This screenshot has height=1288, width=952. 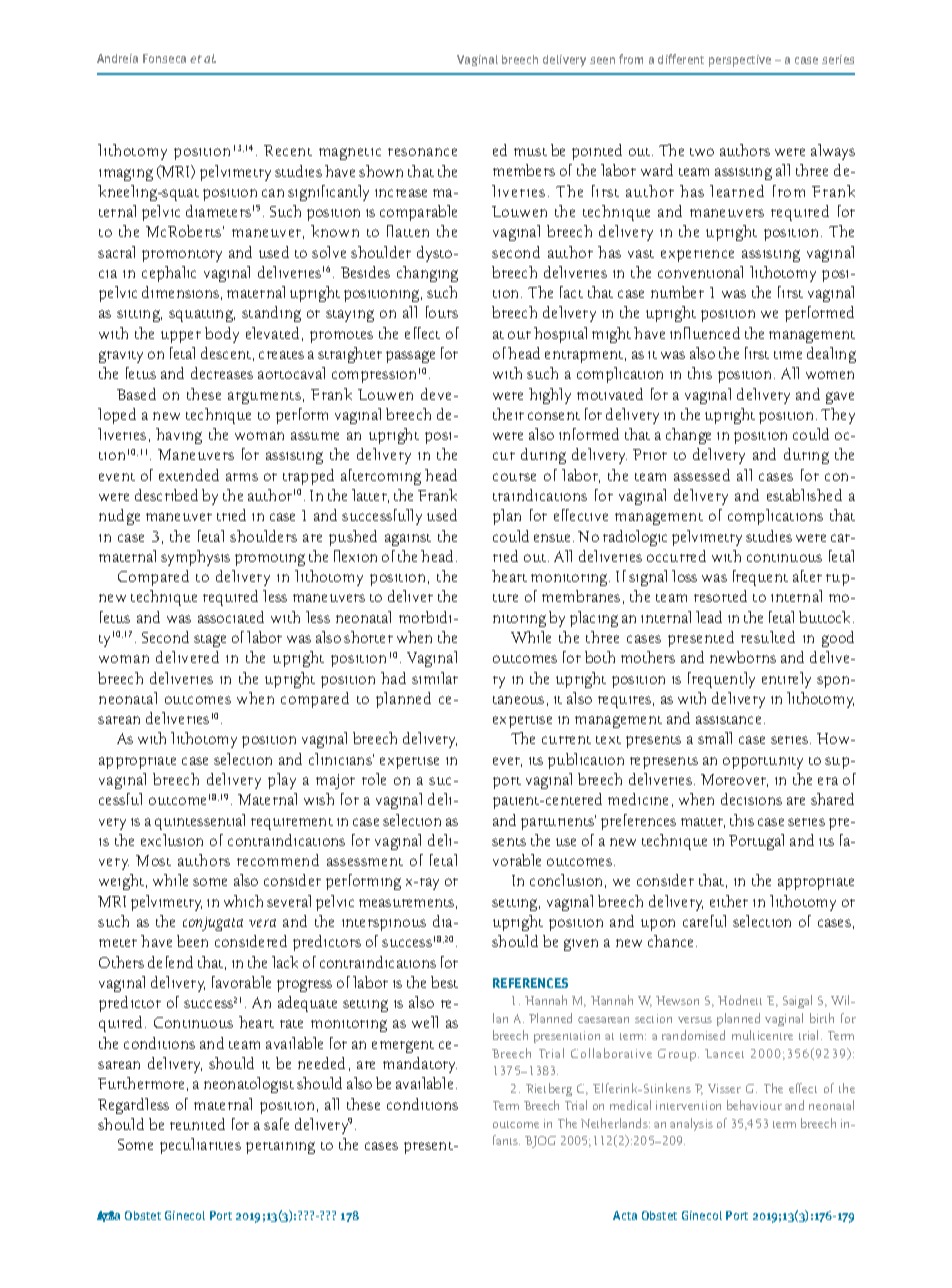 I want to click on measurements, so click(x=406, y=903).
